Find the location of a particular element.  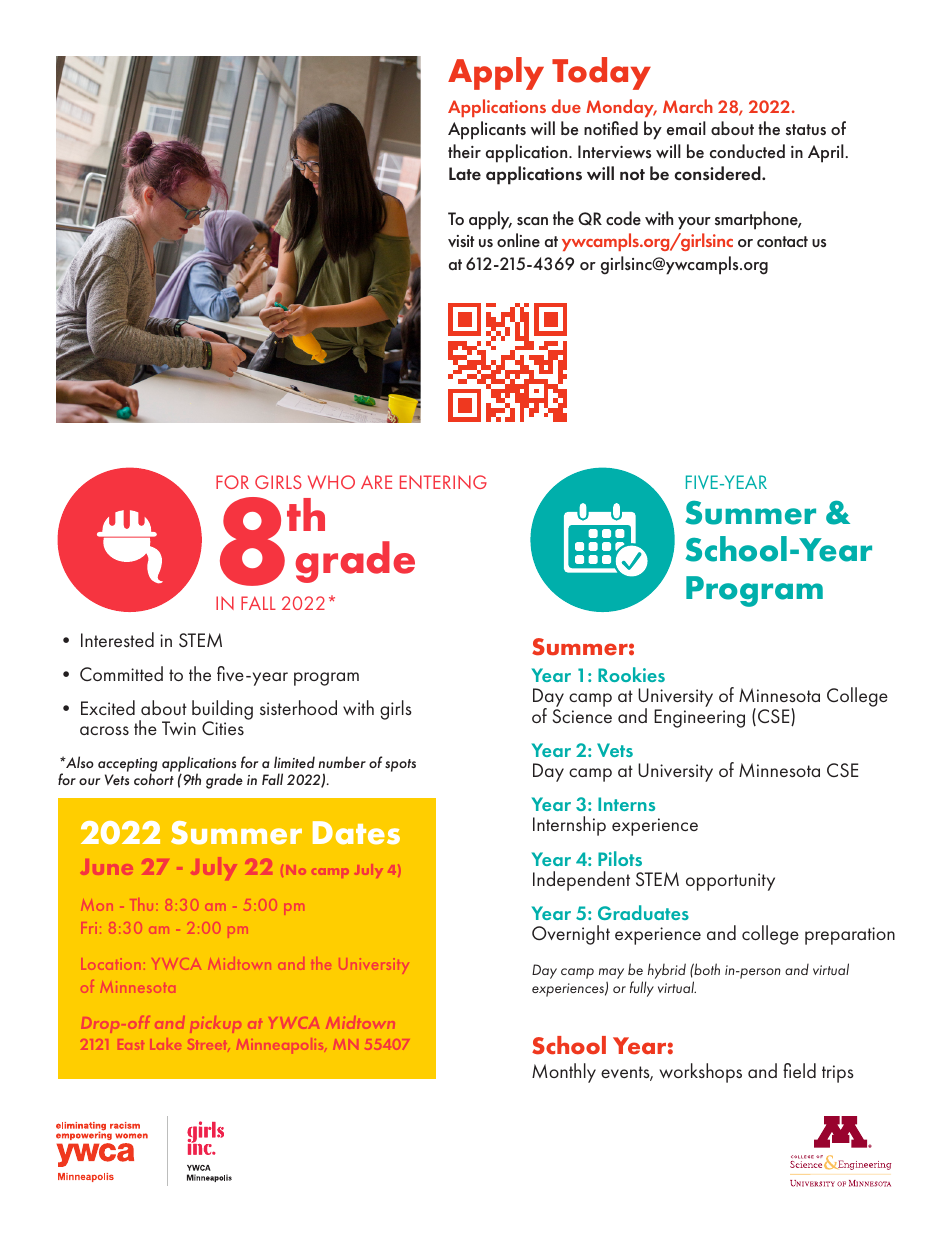

field is located at coordinates (799, 1070).
